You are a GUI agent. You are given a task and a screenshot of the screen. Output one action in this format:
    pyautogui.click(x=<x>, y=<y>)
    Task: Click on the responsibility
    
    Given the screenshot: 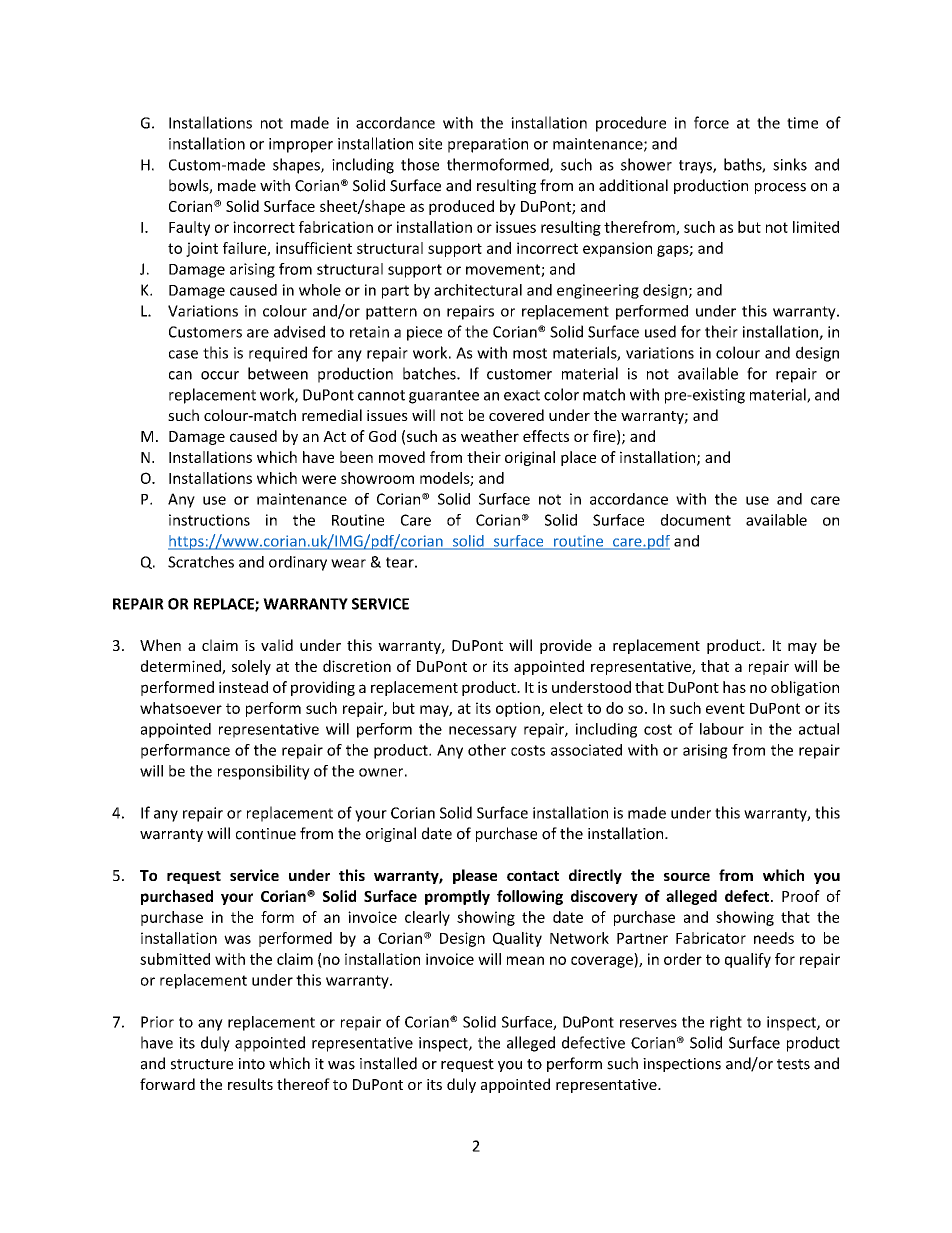 What is the action you would take?
    pyautogui.click(x=264, y=772)
